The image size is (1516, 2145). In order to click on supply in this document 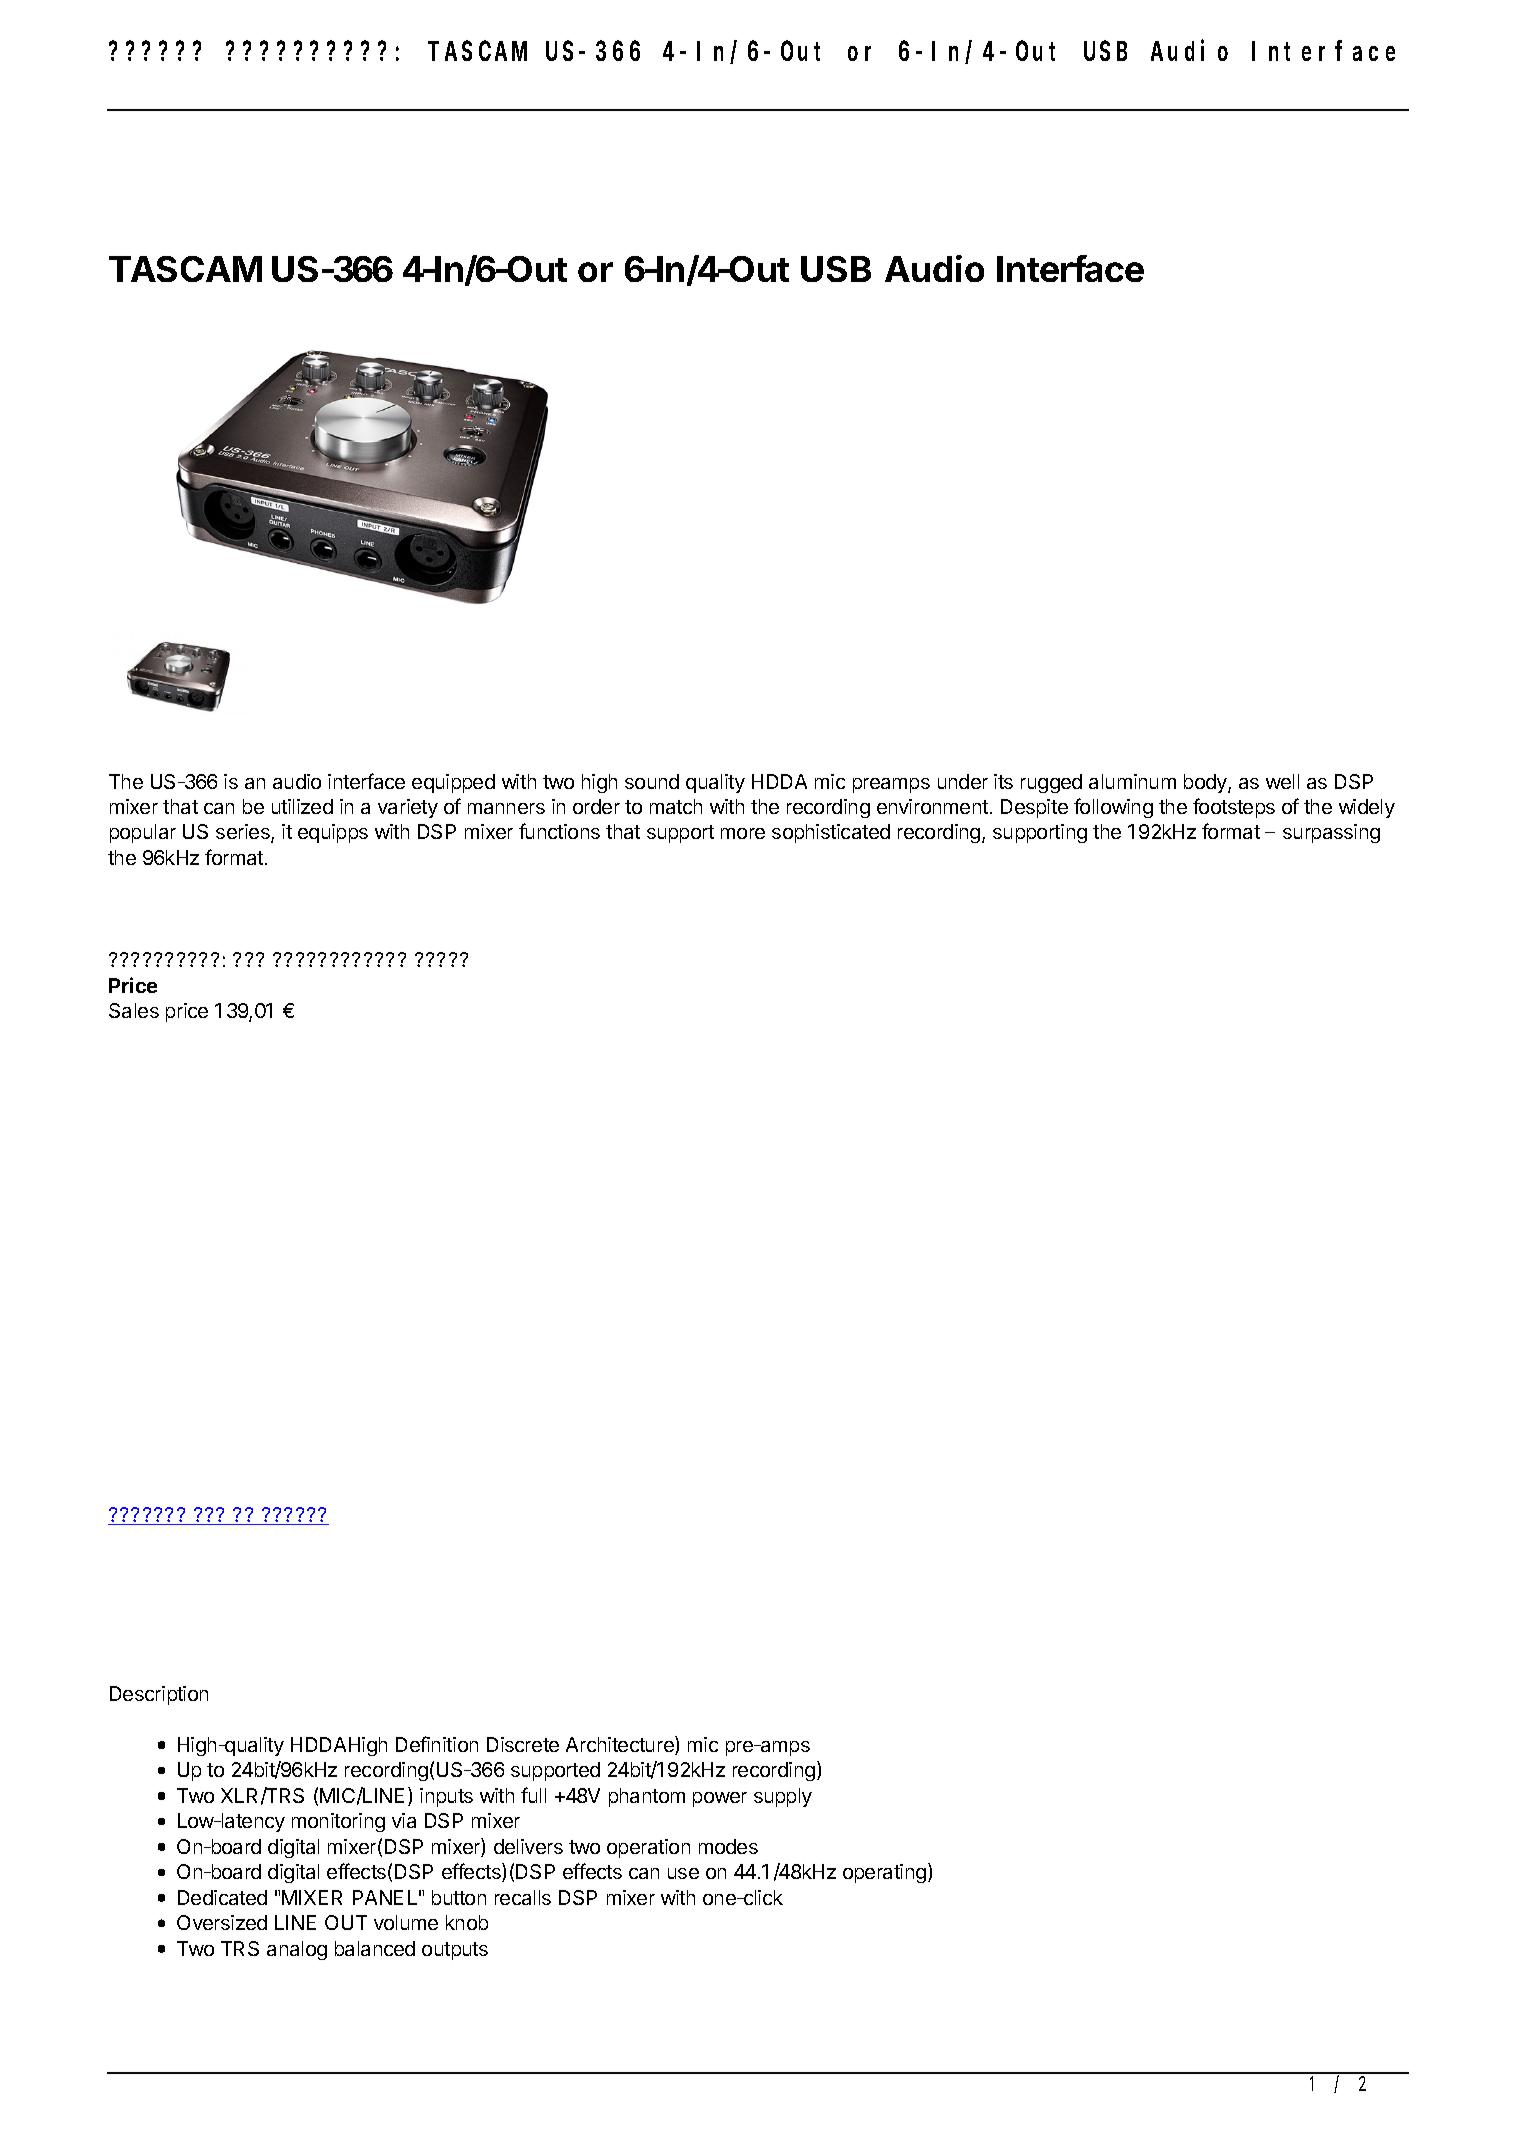, I will do `click(783, 1797)`.
